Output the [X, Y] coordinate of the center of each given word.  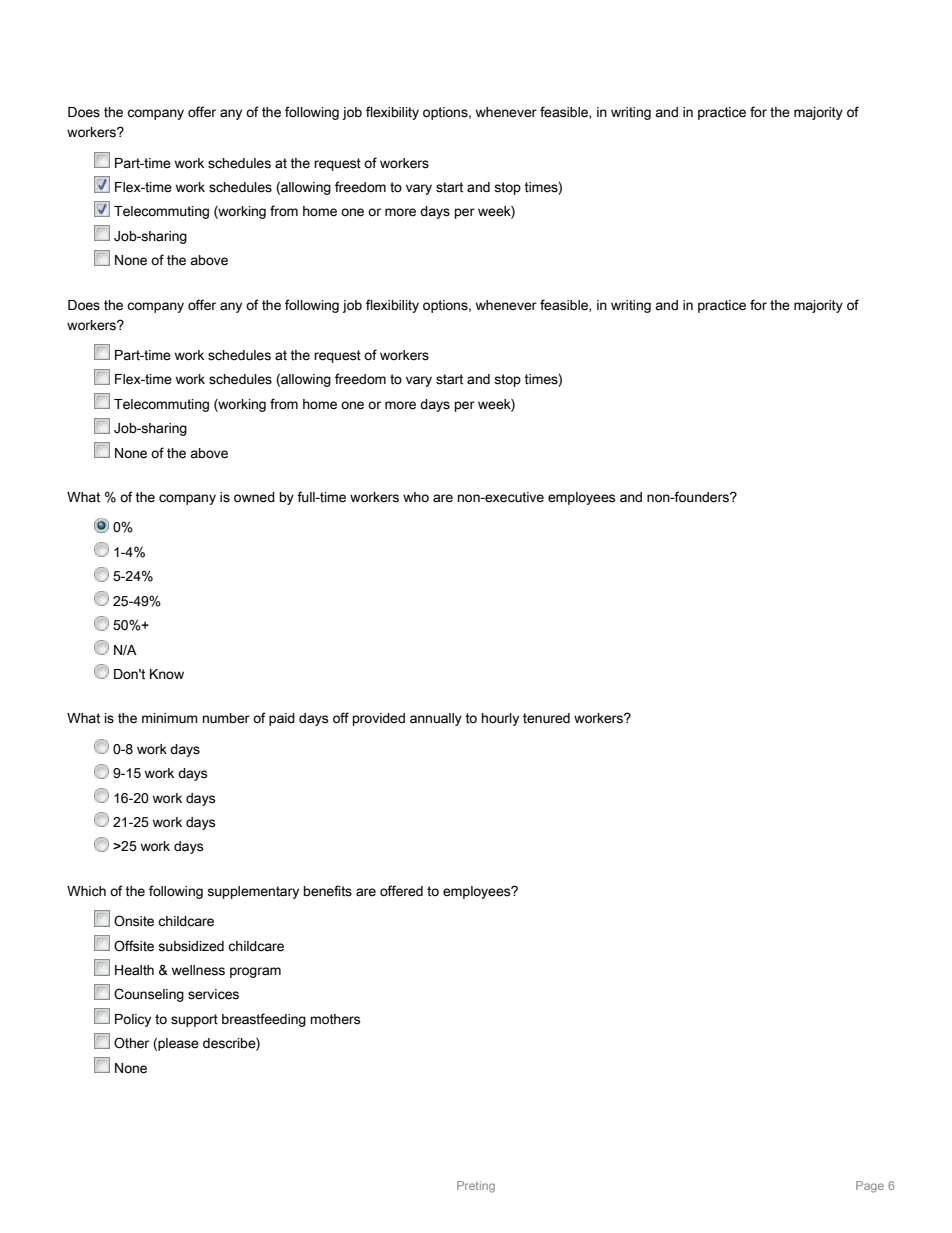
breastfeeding [264, 1020]
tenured [546, 718]
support [194, 1020]
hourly [500, 719]
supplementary [253, 892]
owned [254, 497]
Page [870, 1187]
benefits [328, 891]
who [416, 497]
